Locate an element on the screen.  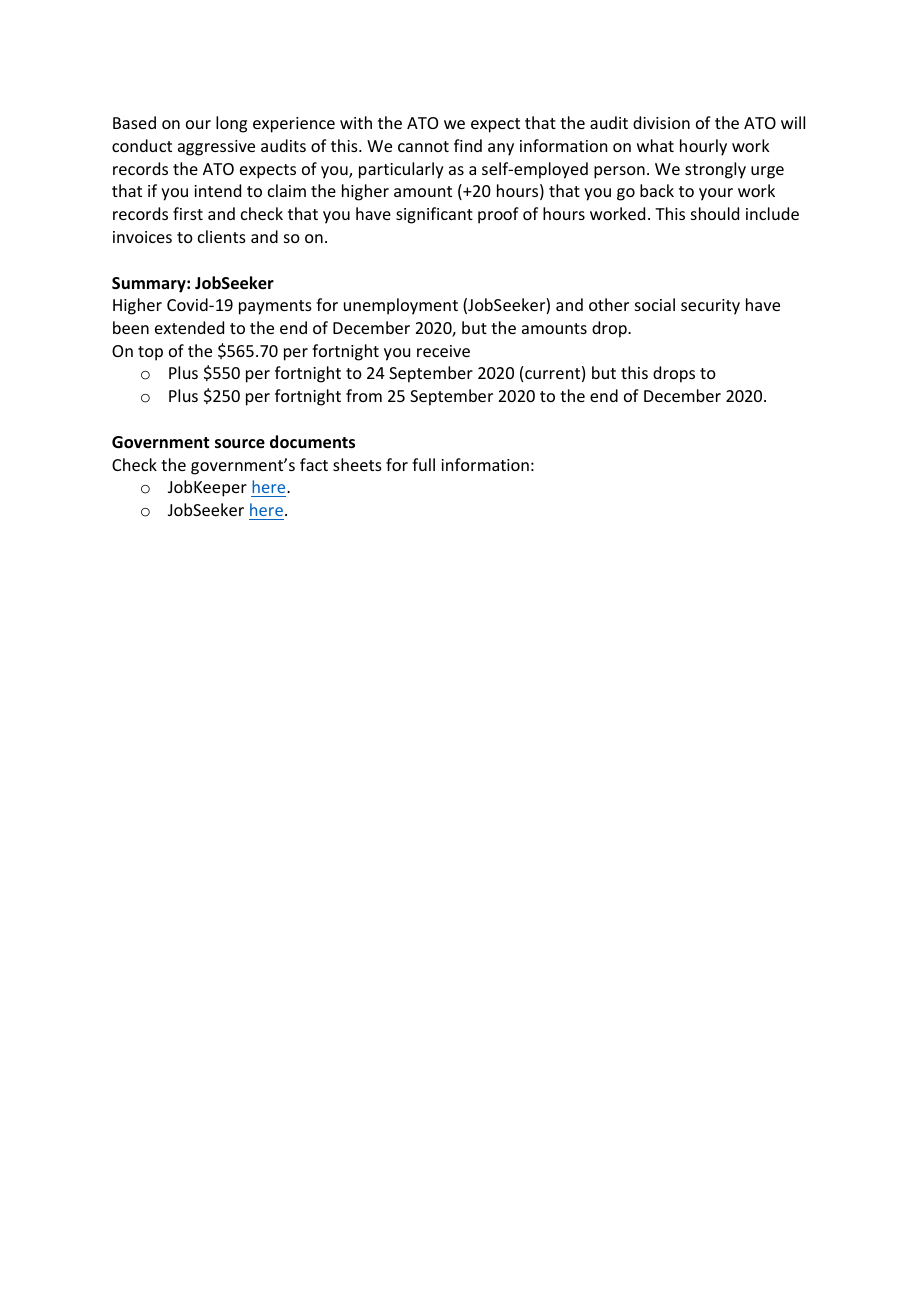
source is located at coordinates (240, 444).
